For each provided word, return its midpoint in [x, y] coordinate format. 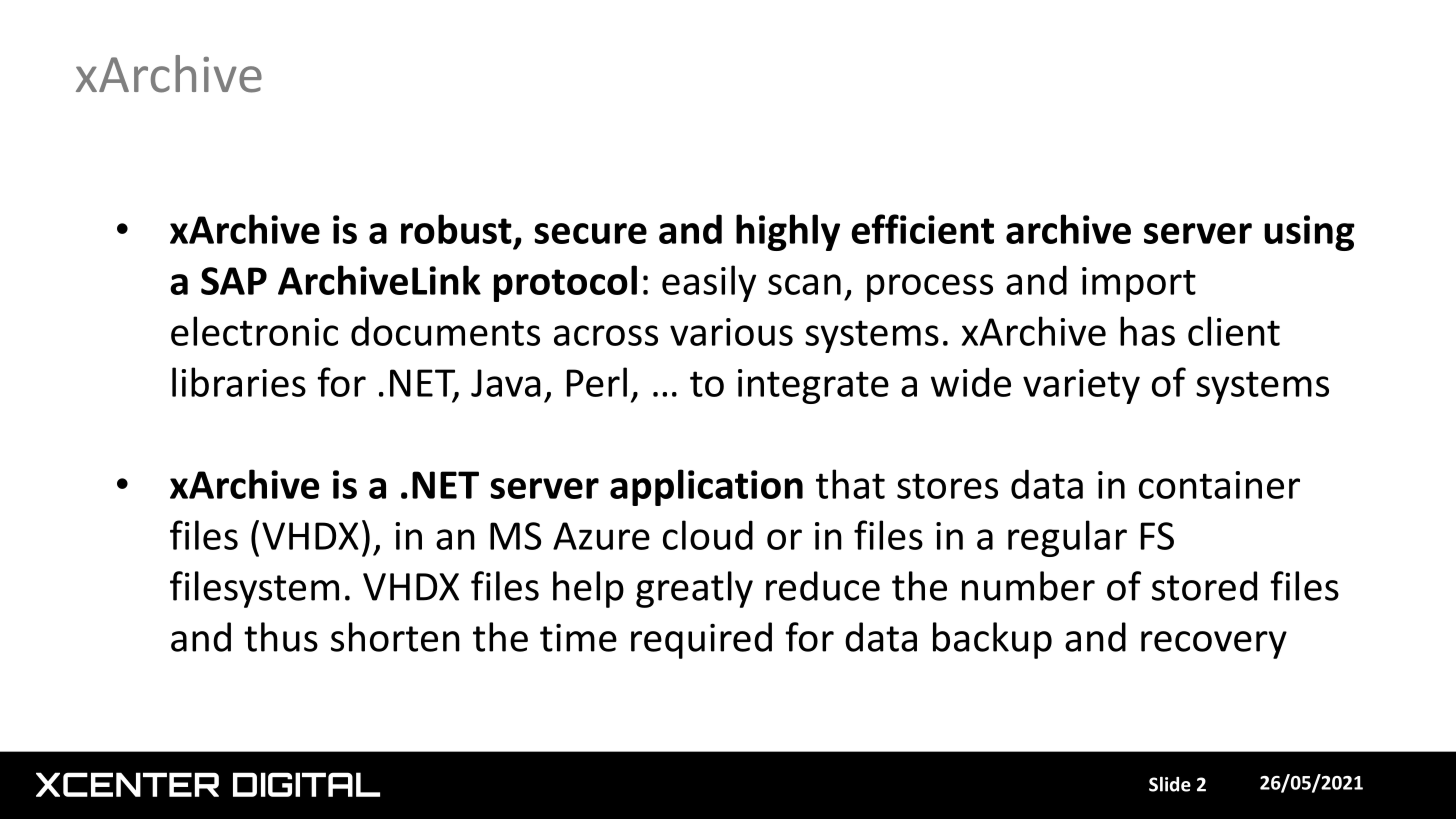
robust [456, 229]
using [1309, 233]
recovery [1214, 645]
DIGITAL [306, 784]
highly [788, 232]
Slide [1170, 784]
